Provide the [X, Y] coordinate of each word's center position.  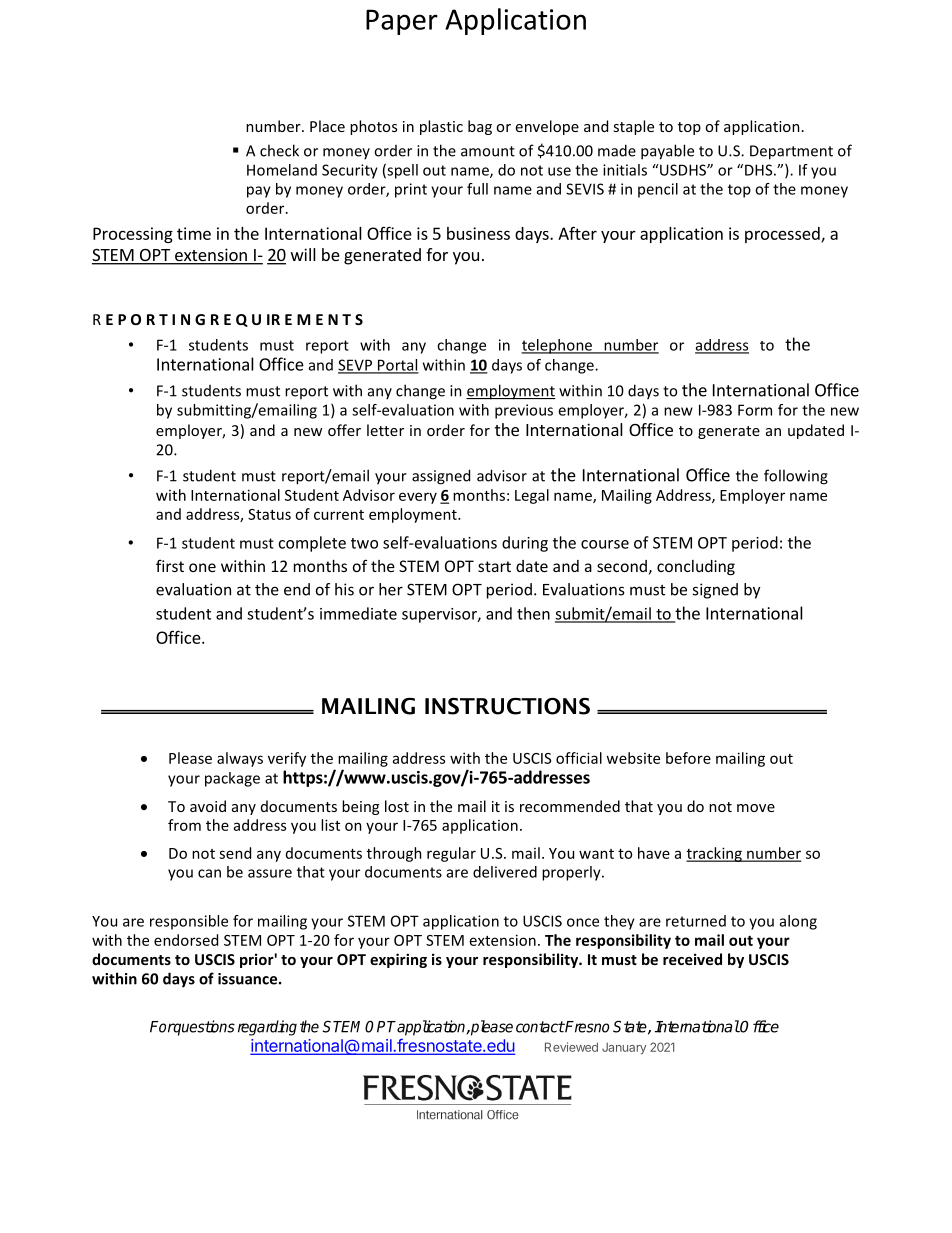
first [170, 565]
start [494, 566]
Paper [402, 22]
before [688, 758]
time [194, 233]
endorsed [186, 940]
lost [397, 806]
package [232, 779]
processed [783, 235]
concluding [696, 567]
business [478, 233]
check [279, 150]
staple [633, 127]
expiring [398, 960]
